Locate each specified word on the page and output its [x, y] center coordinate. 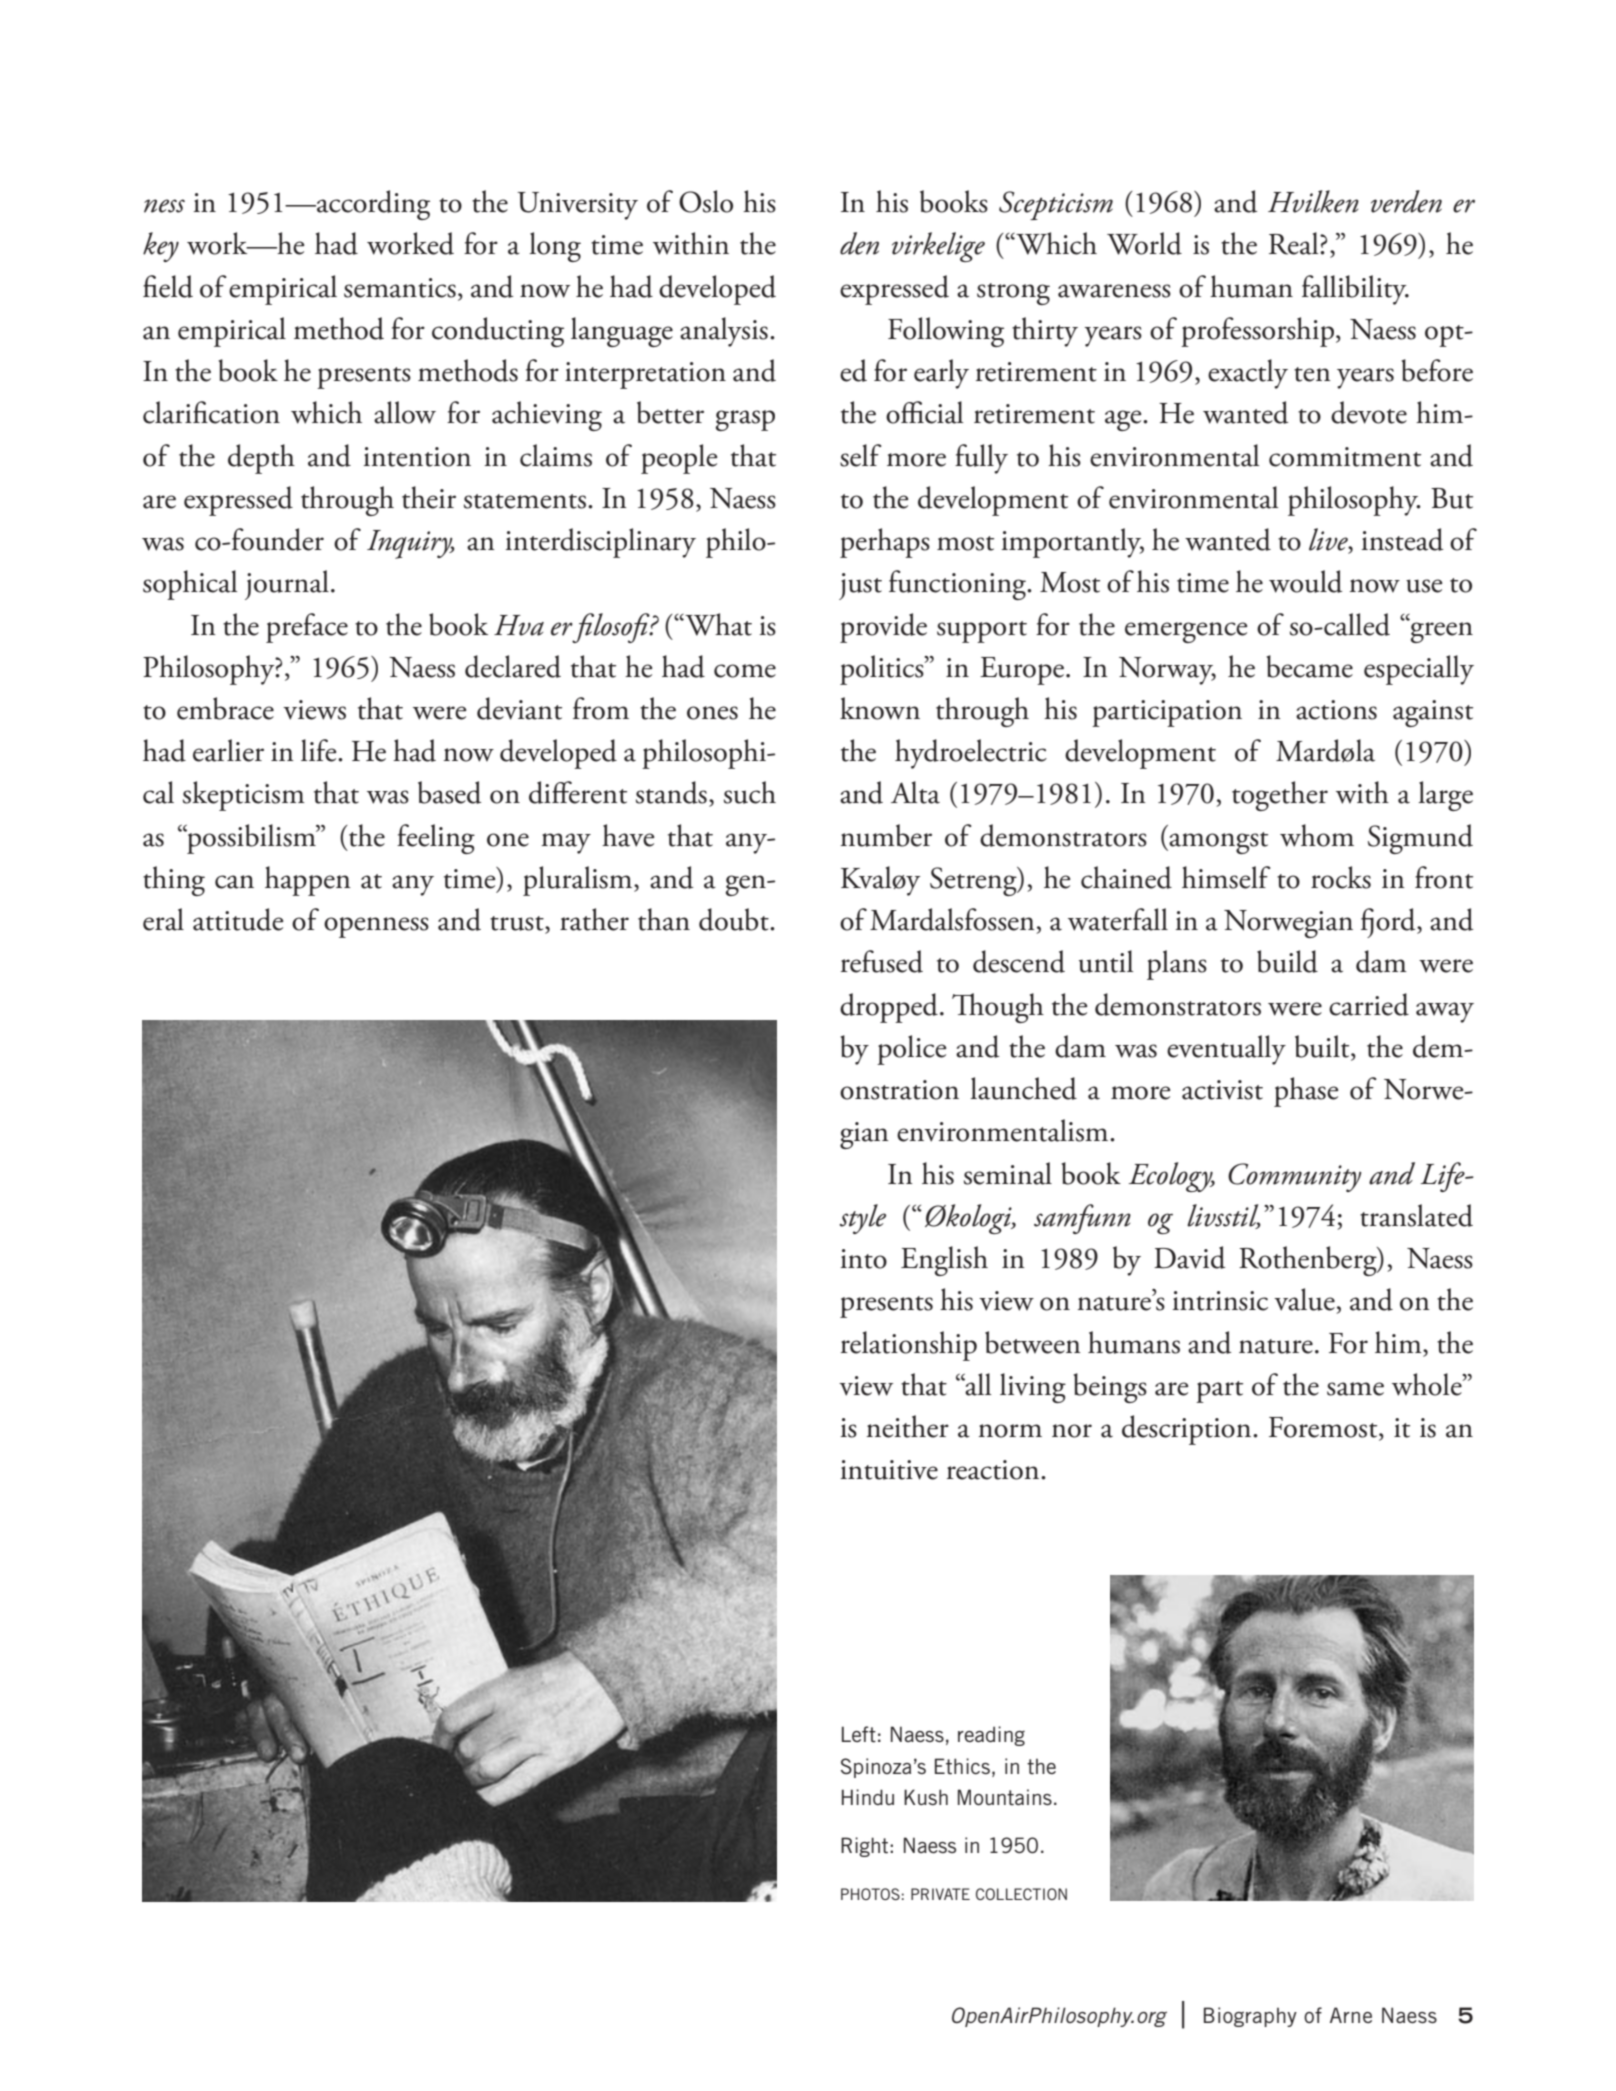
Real [1295, 243]
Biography [1250, 2017]
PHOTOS [870, 1894]
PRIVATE [940, 1894]
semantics [400, 288]
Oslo [706, 201]
